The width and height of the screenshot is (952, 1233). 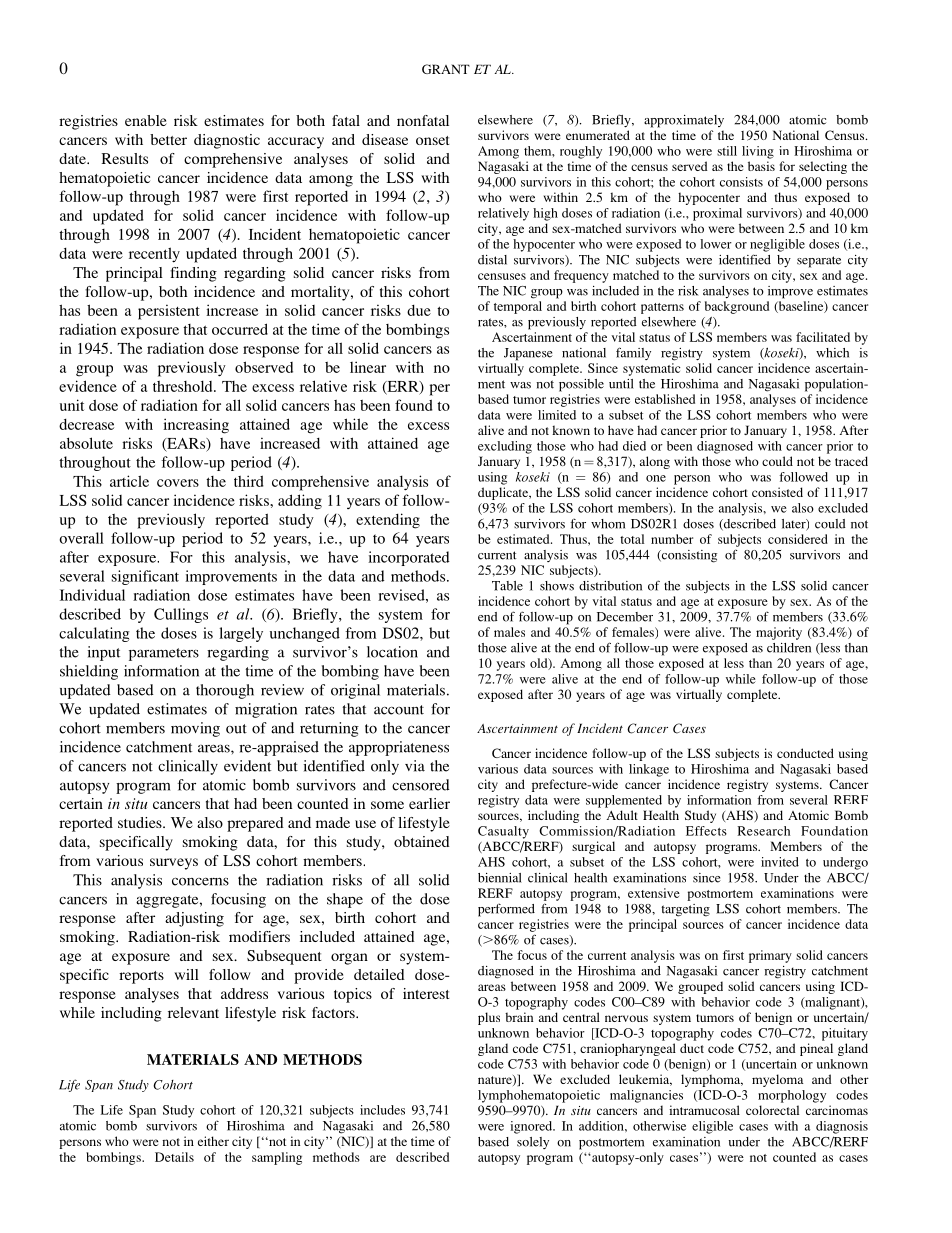 I want to click on increasing, so click(x=196, y=426).
